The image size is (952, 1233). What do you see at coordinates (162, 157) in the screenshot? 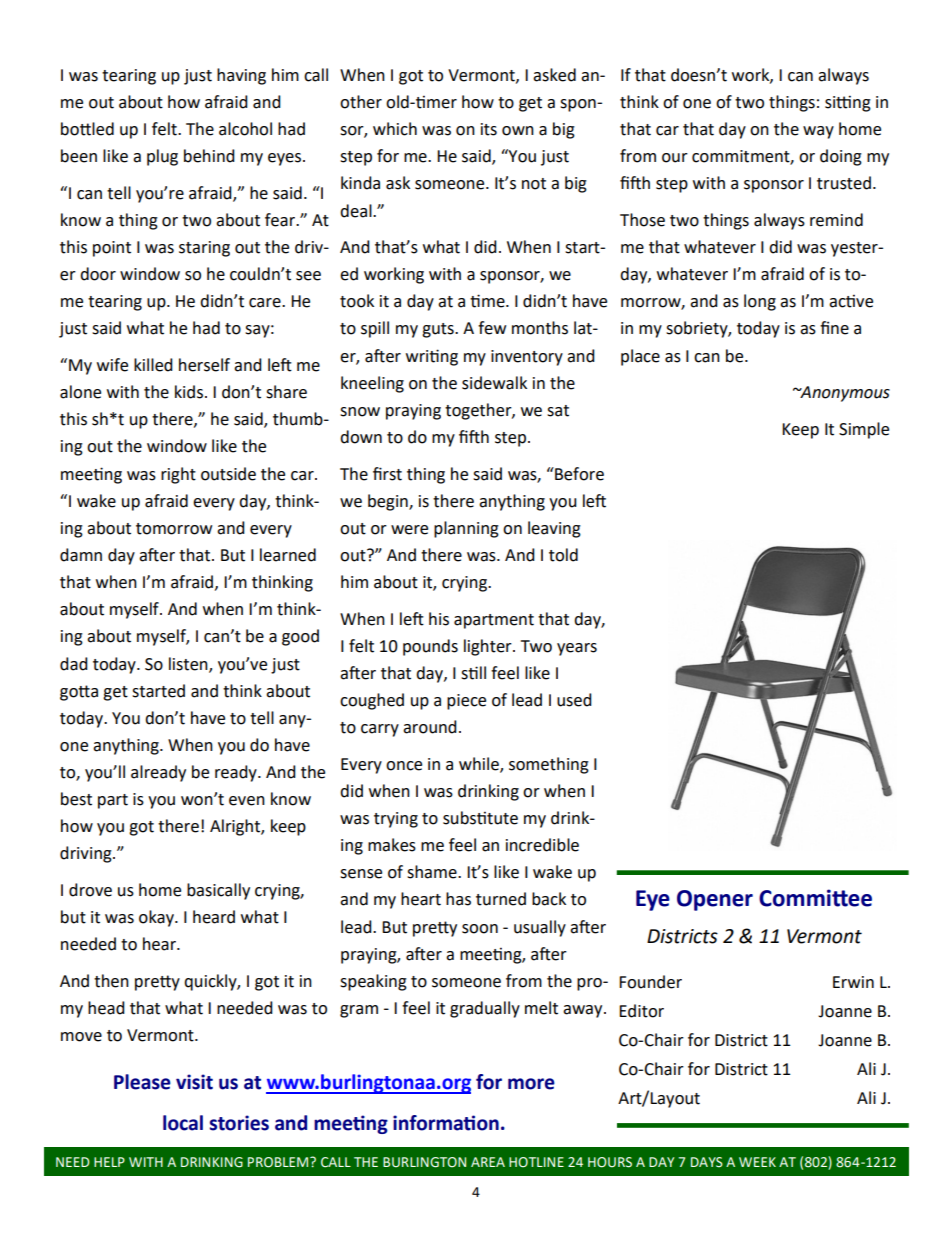
I see `plug` at bounding box center [162, 157].
